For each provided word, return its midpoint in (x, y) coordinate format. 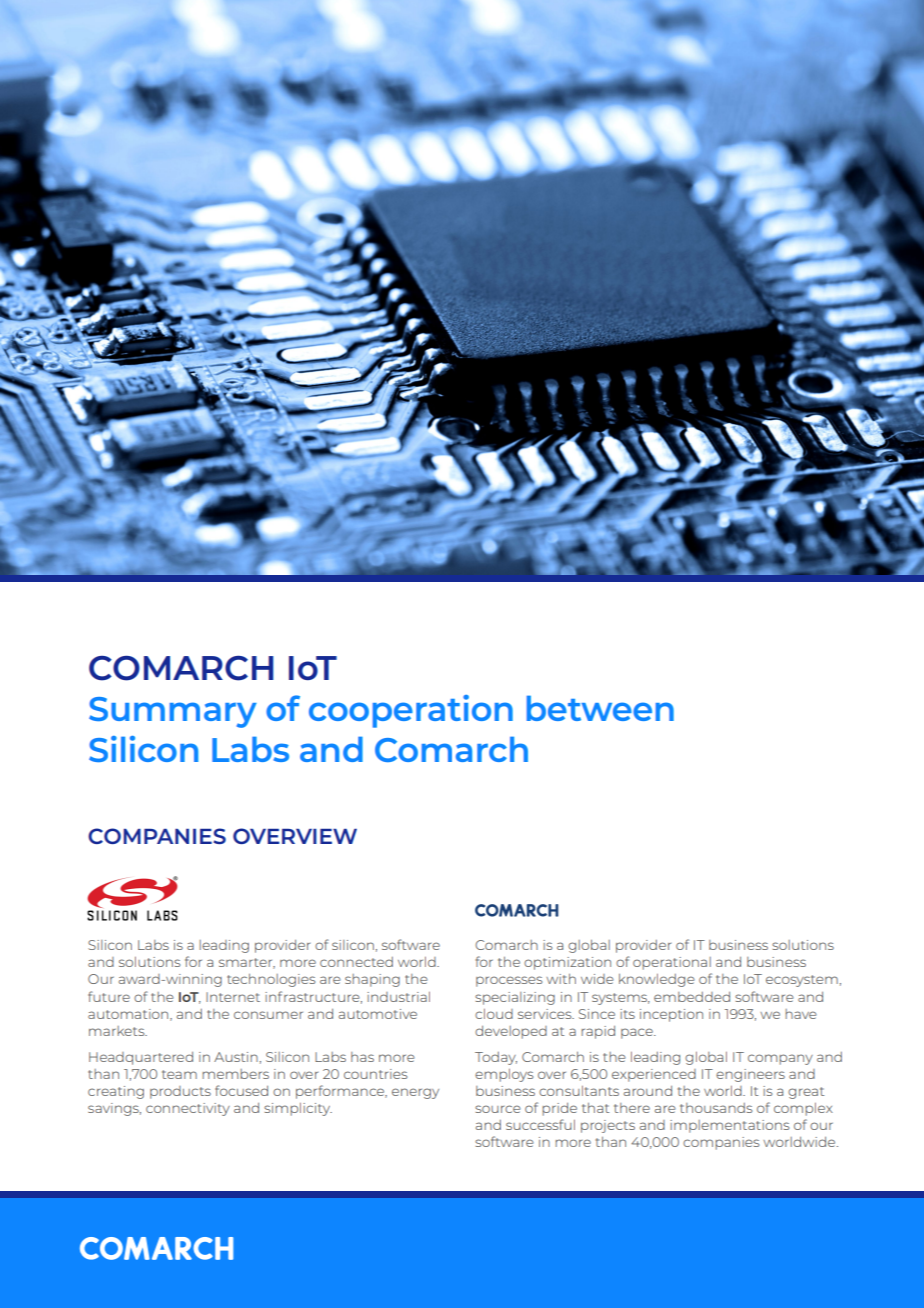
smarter (247, 963)
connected (356, 962)
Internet (233, 997)
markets (118, 1031)
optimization (567, 963)
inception (671, 1015)
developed (511, 1032)
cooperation (411, 711)
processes (509, 981)
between (600, 708)
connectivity (188, 1109)
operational (672, 963)
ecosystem (802, 981)
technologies (271, 980)
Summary (173, 712)
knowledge (657, 980)
